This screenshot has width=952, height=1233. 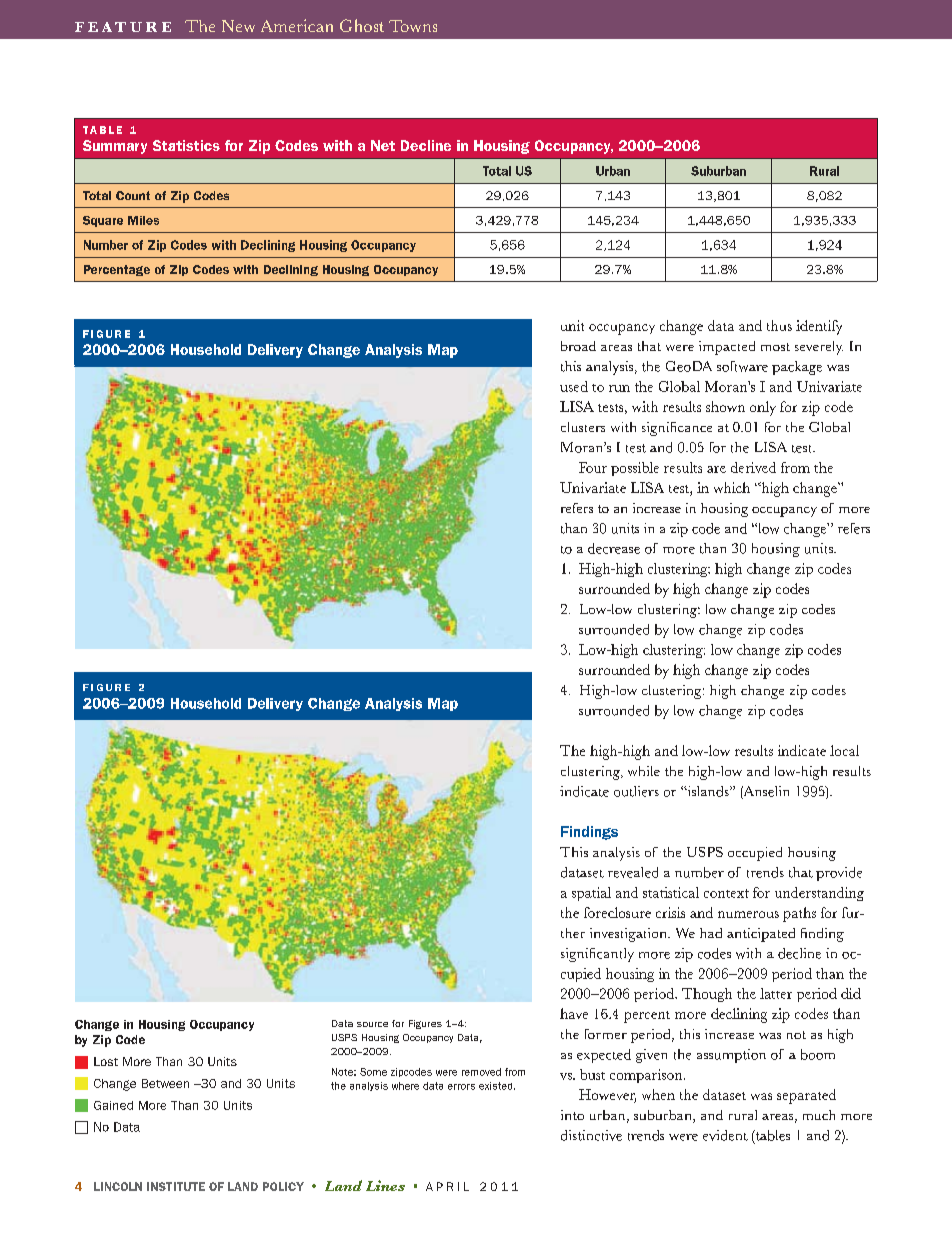 I want to click on local, so click(x=844, y=750).
